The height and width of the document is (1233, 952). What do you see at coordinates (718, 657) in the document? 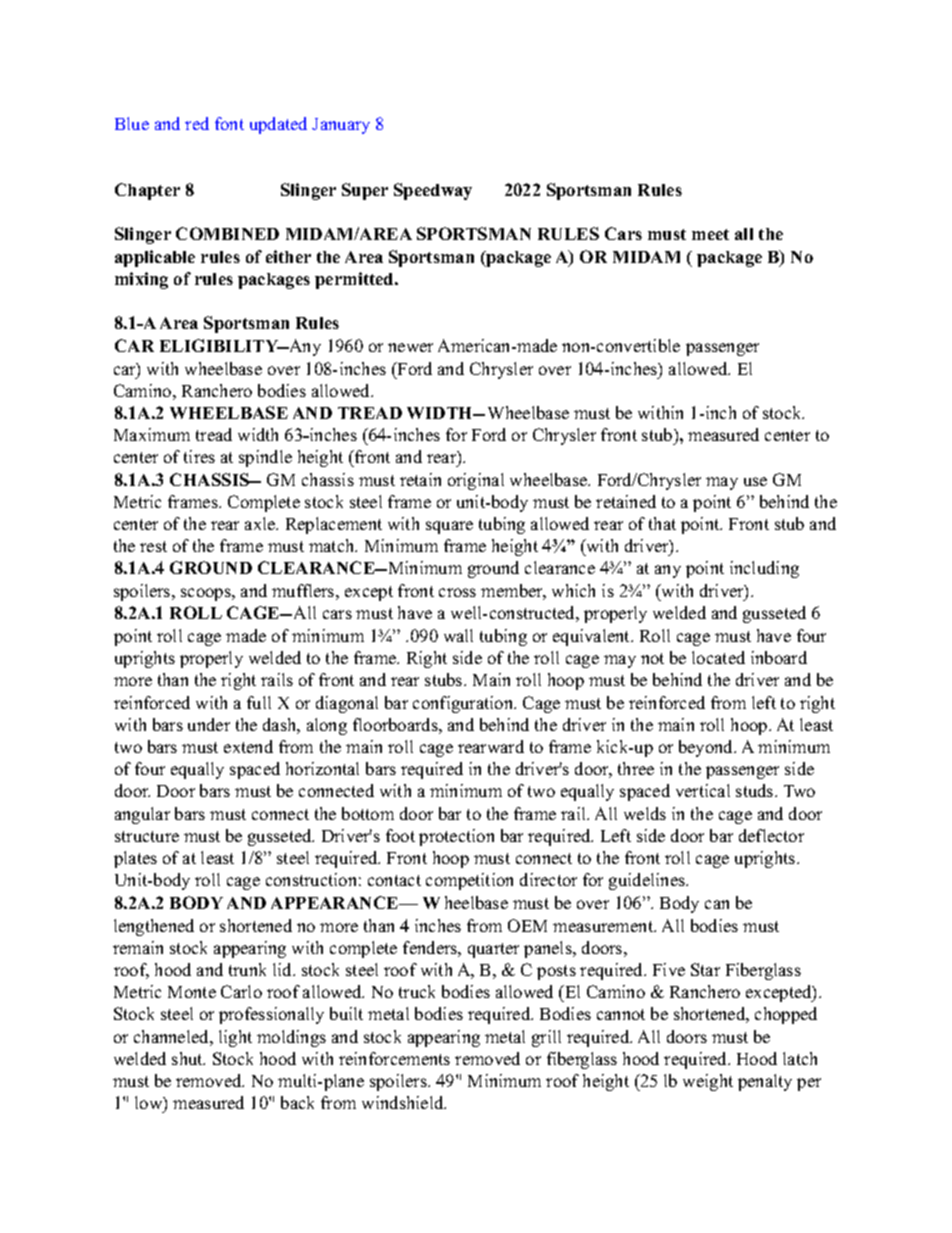
I see `located` at bounding box center [718, 657].
